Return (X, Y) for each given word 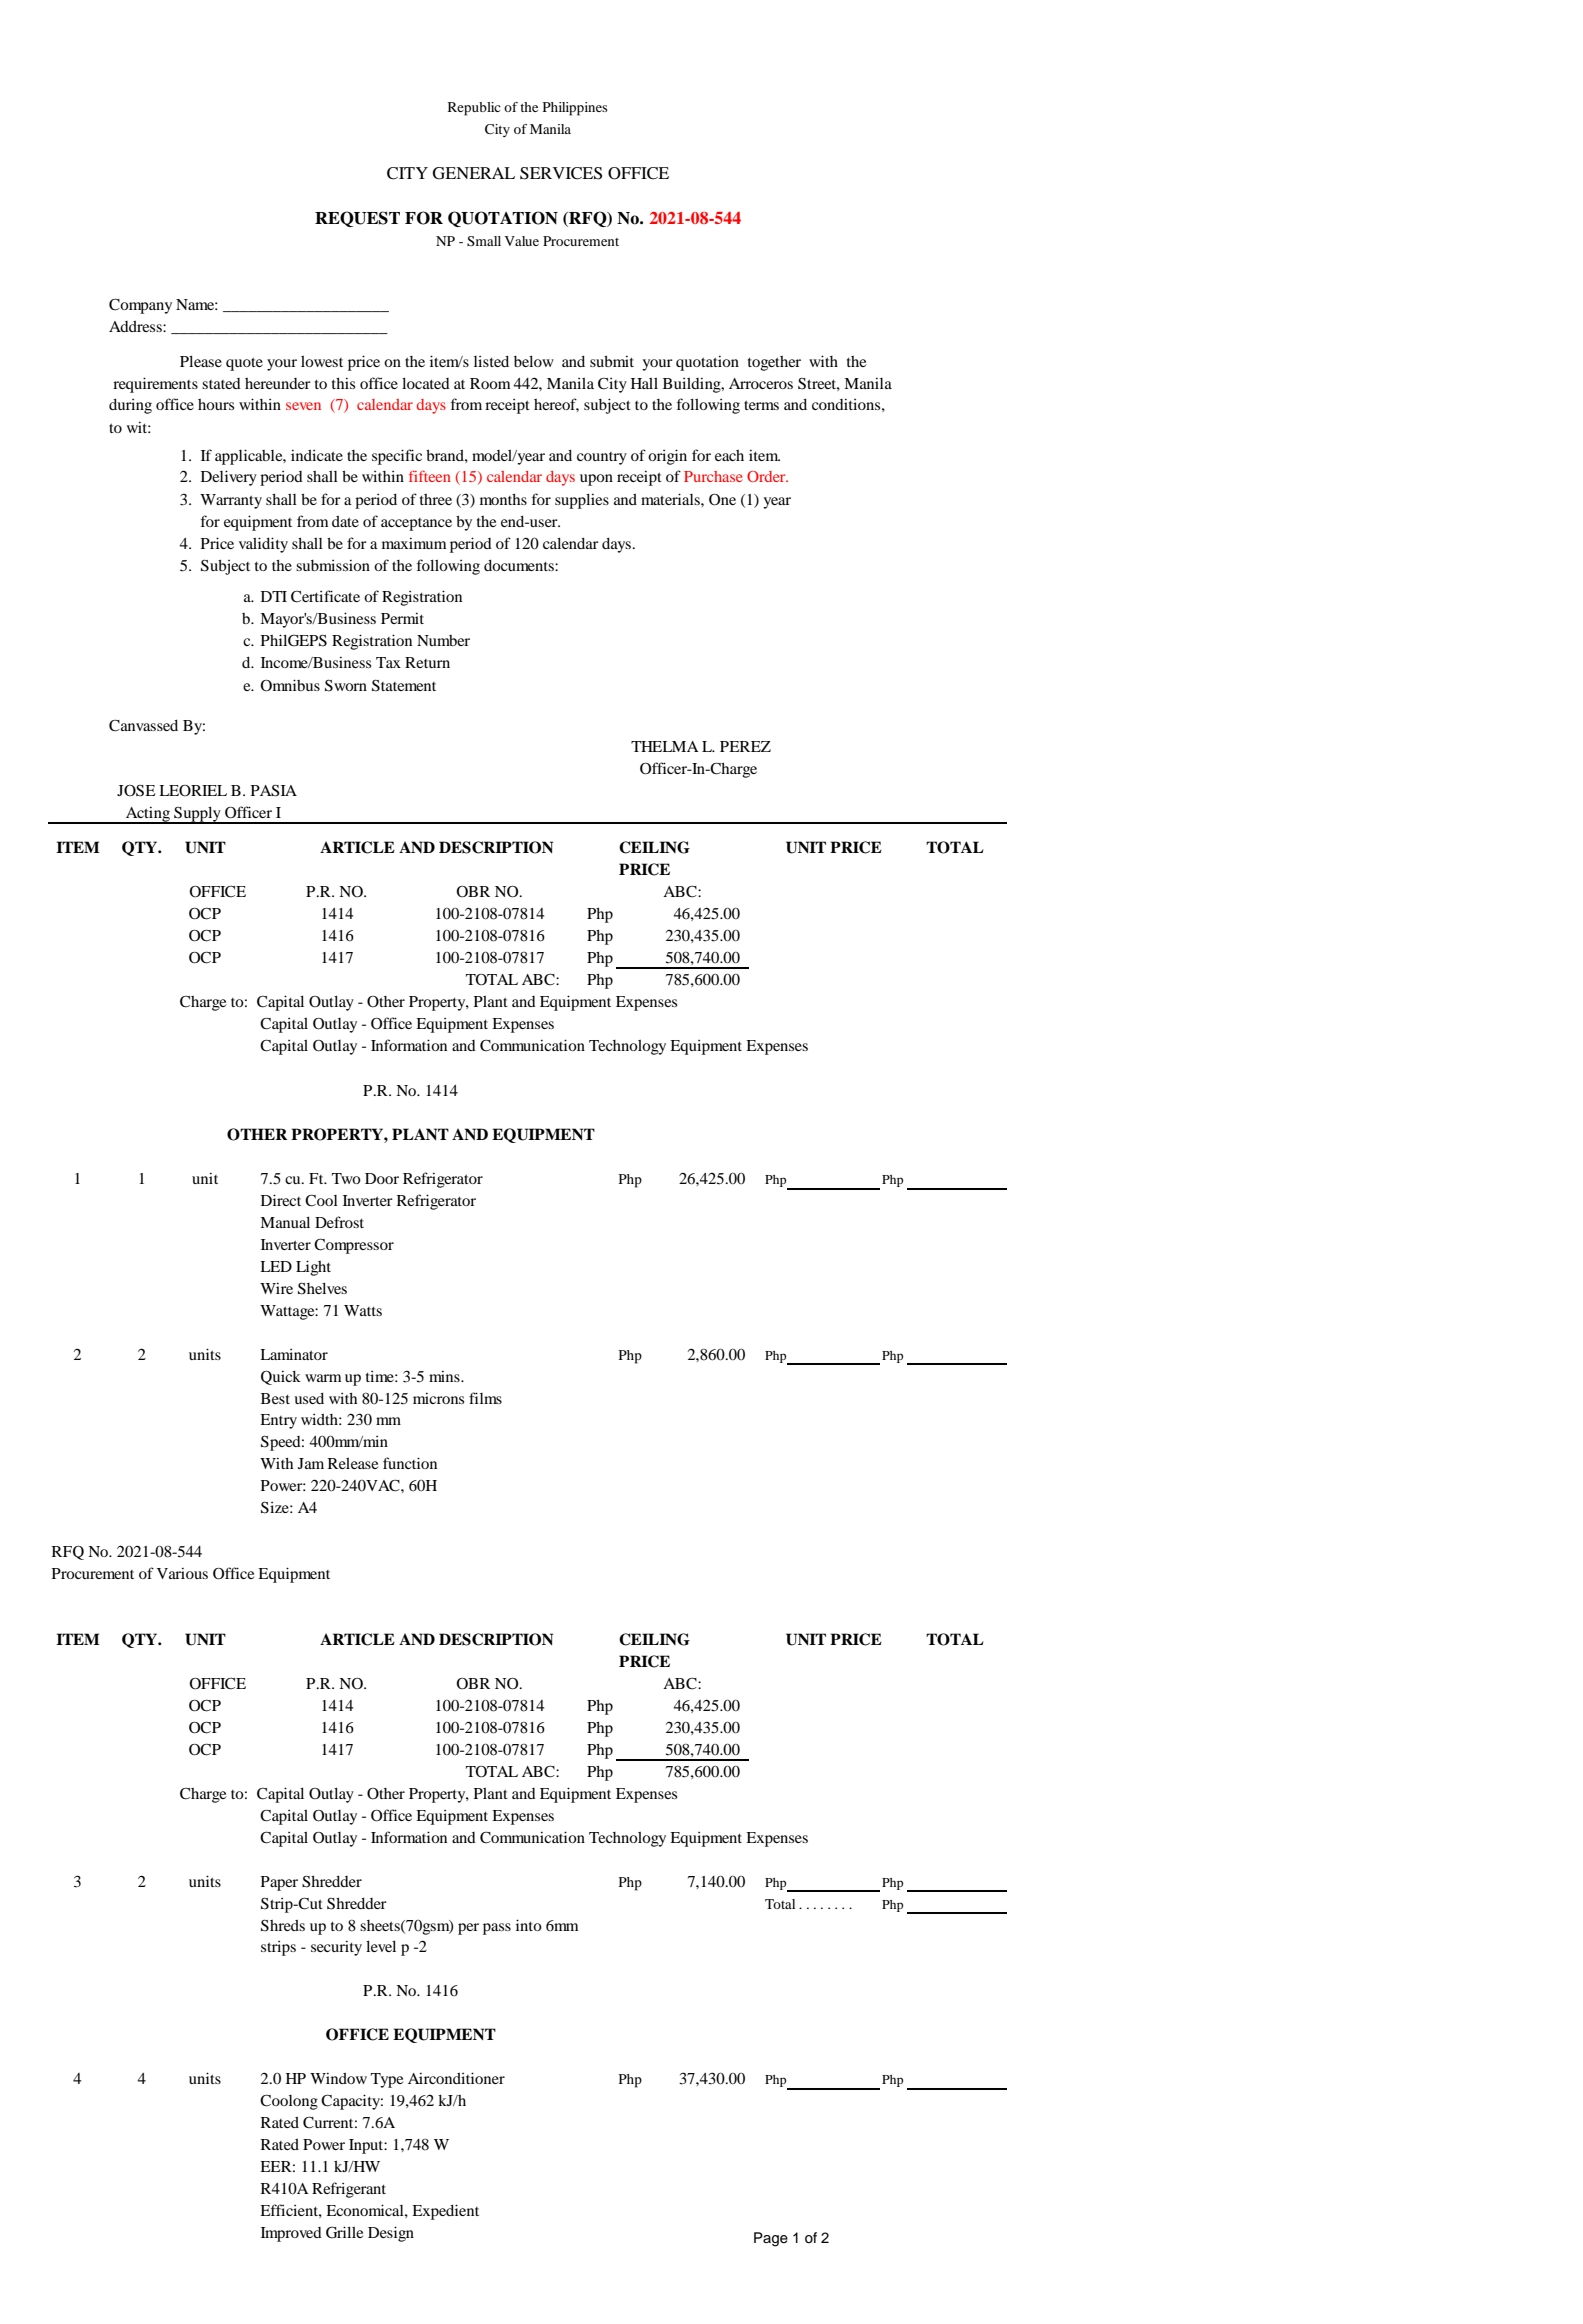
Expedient (445, 2212)
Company (140, 306)
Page (771, 2239)
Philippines (575, 109)
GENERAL (474, 173)
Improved (291, 2234)
